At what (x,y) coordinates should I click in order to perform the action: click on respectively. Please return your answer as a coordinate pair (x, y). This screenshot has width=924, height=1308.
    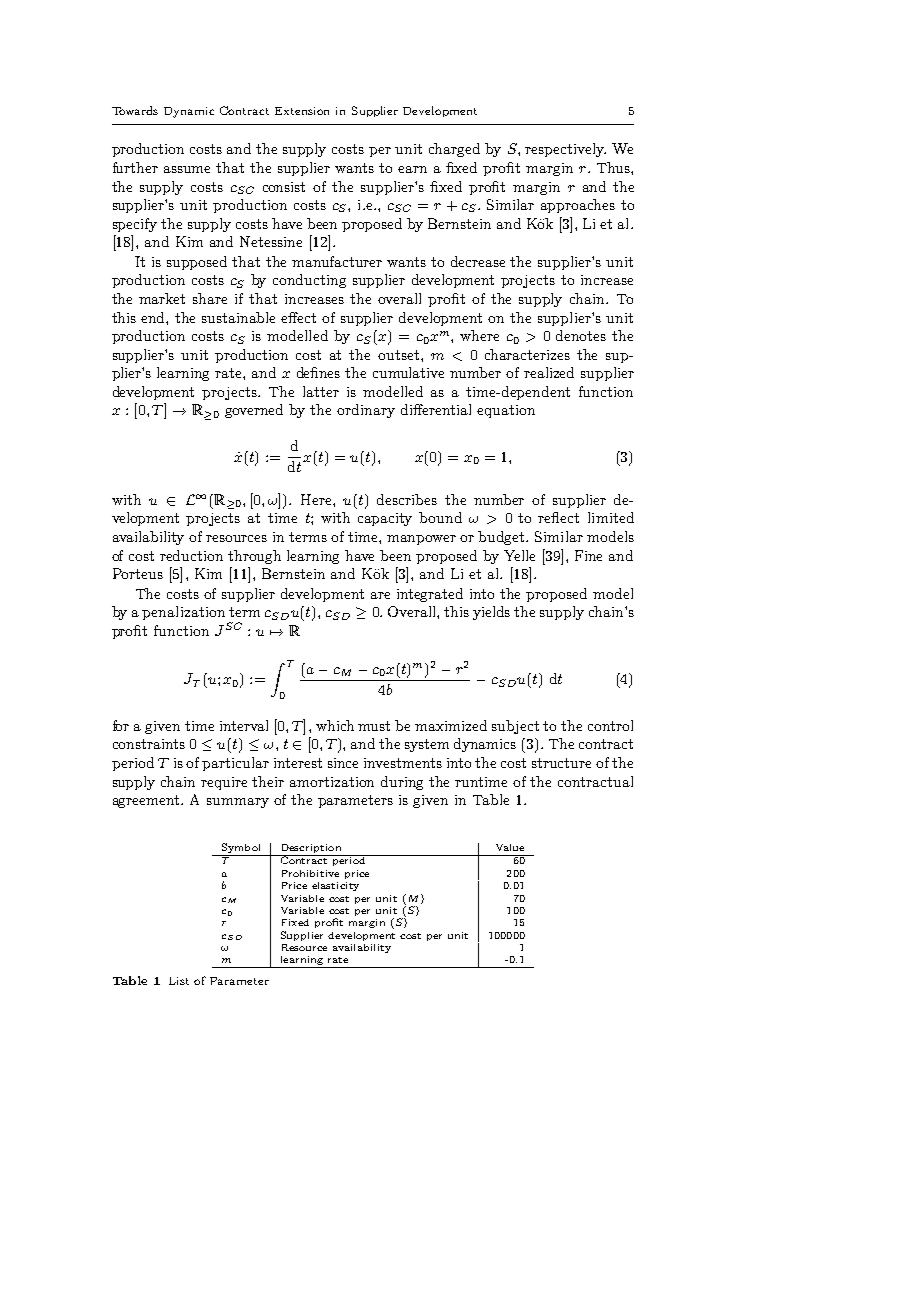
    Looking at the image, I should click on (565, 150).
